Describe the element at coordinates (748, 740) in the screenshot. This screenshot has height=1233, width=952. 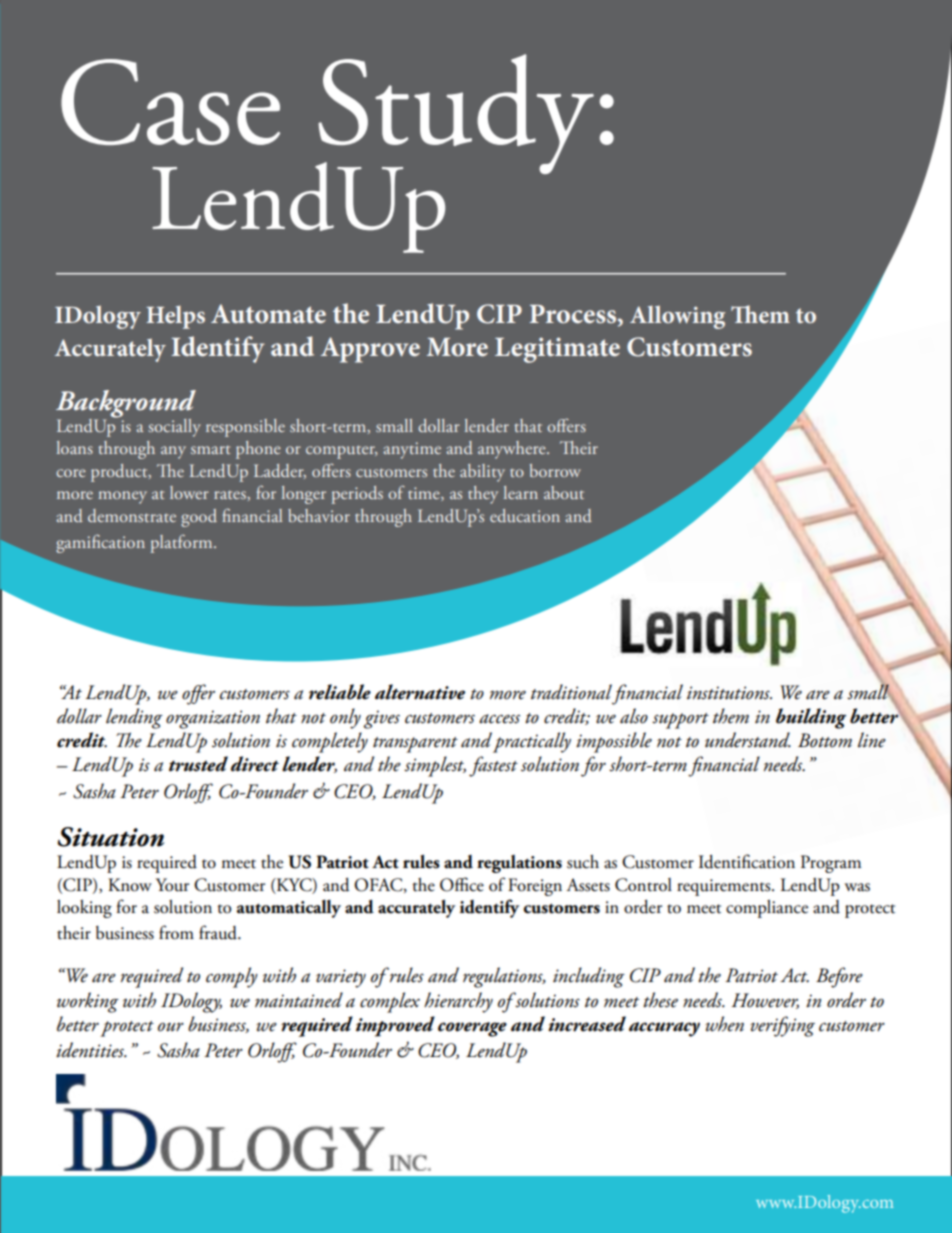
I see `understand` at that location.
